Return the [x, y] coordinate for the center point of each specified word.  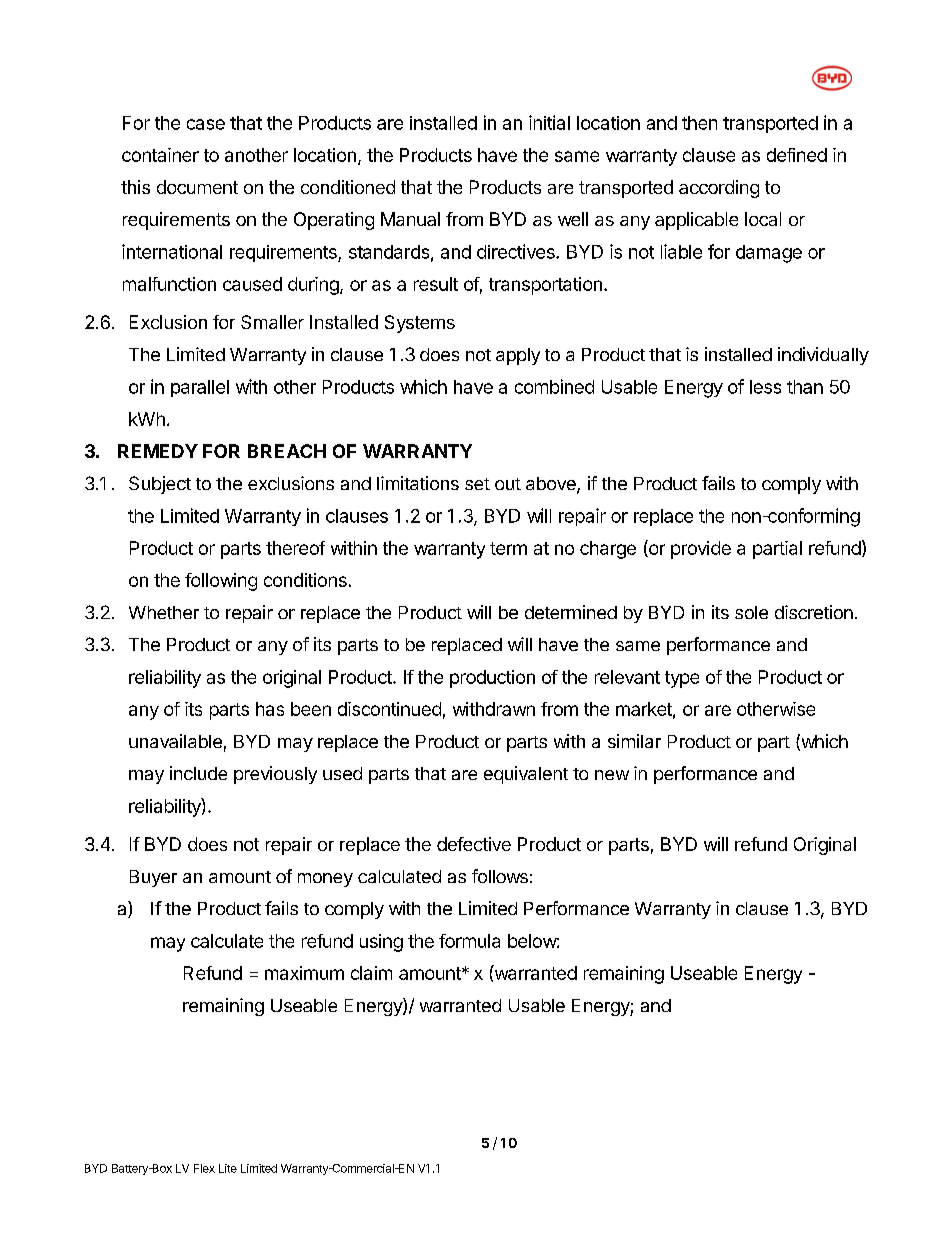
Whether [164, 612]
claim [371, 973]
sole [751, 612]
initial [549, 122]
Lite [228, 1168]
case [206, 124]
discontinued [389, 709]
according [719, 189]
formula [469, 941]
